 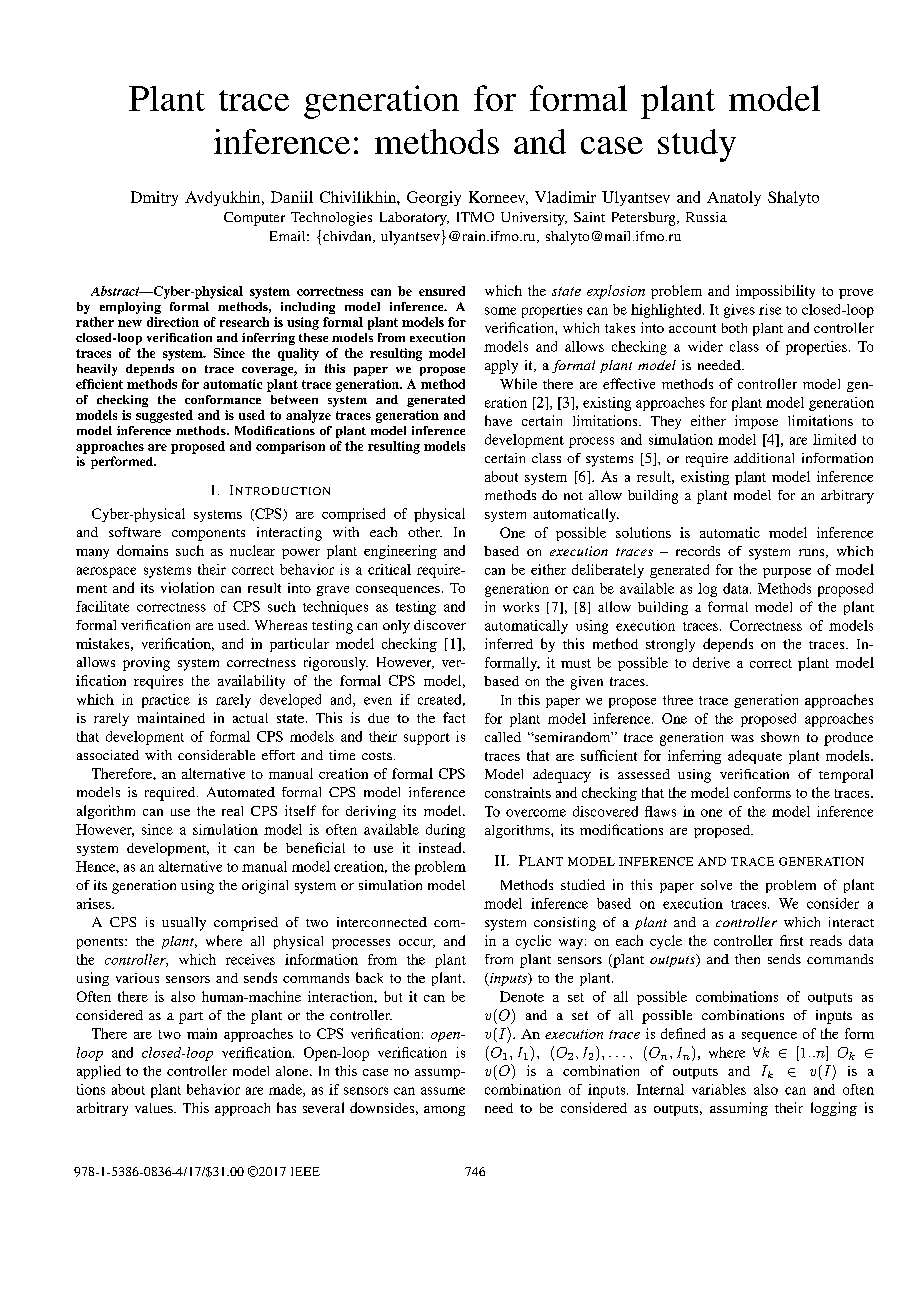 What do you see at coordinates (154, 198) in the screenshot?
I see `Dmitry` at bounding box center [154, 198].
